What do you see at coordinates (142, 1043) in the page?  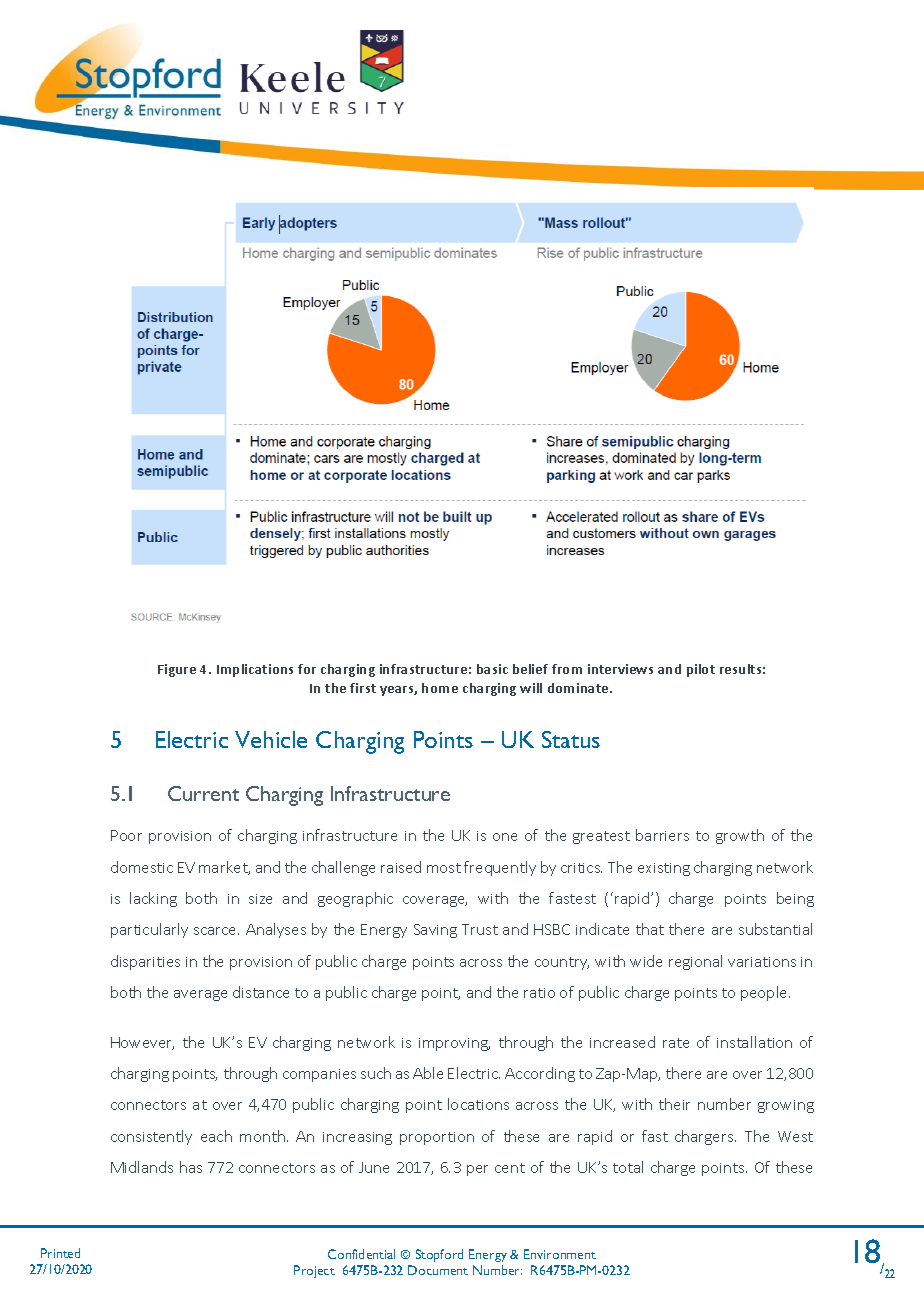 I see `However` at bounding box center [142, 1043].
